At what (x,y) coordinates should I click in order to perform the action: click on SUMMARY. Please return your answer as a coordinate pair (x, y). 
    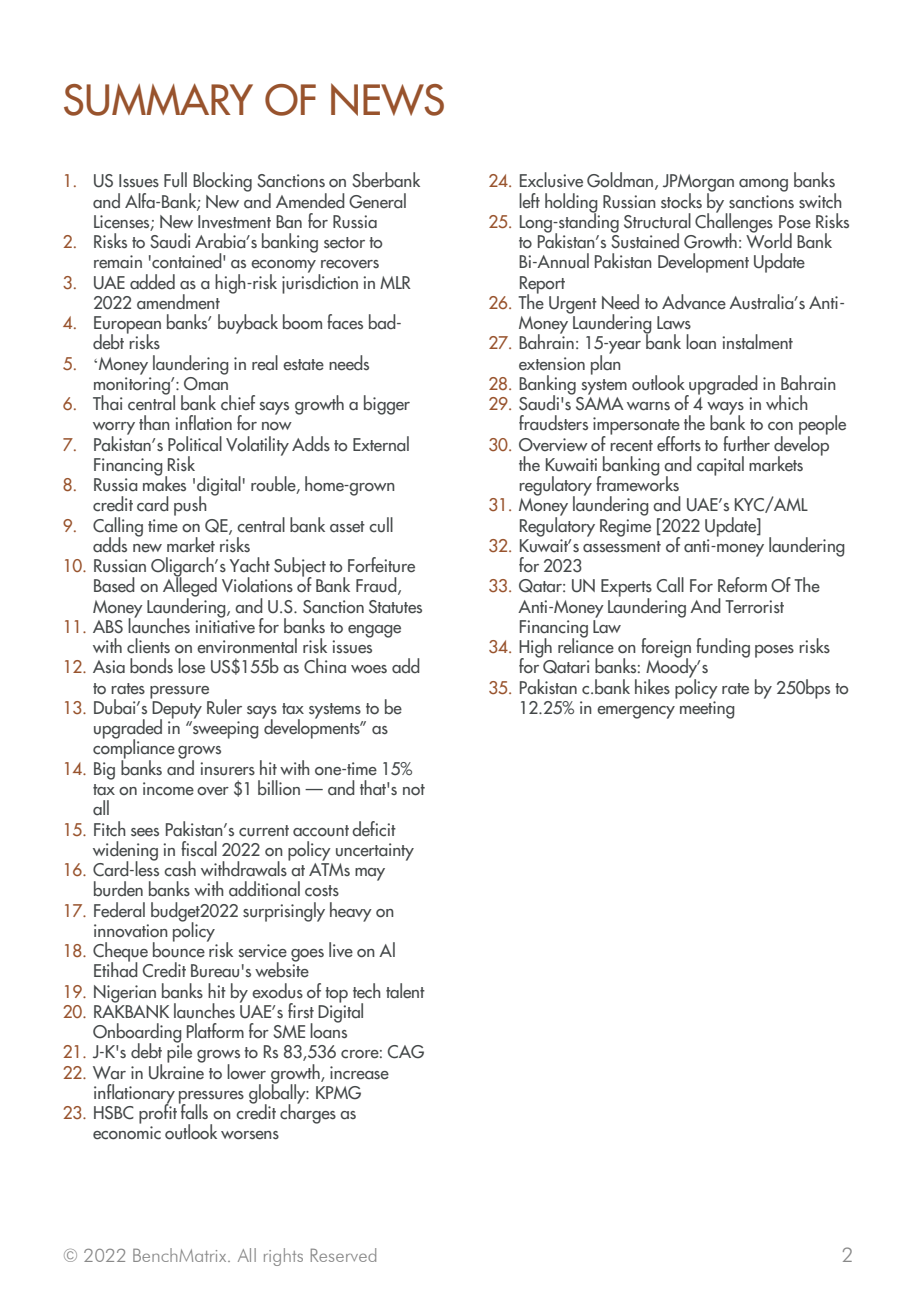
    Looking at the image, I should click on (158, 99).
